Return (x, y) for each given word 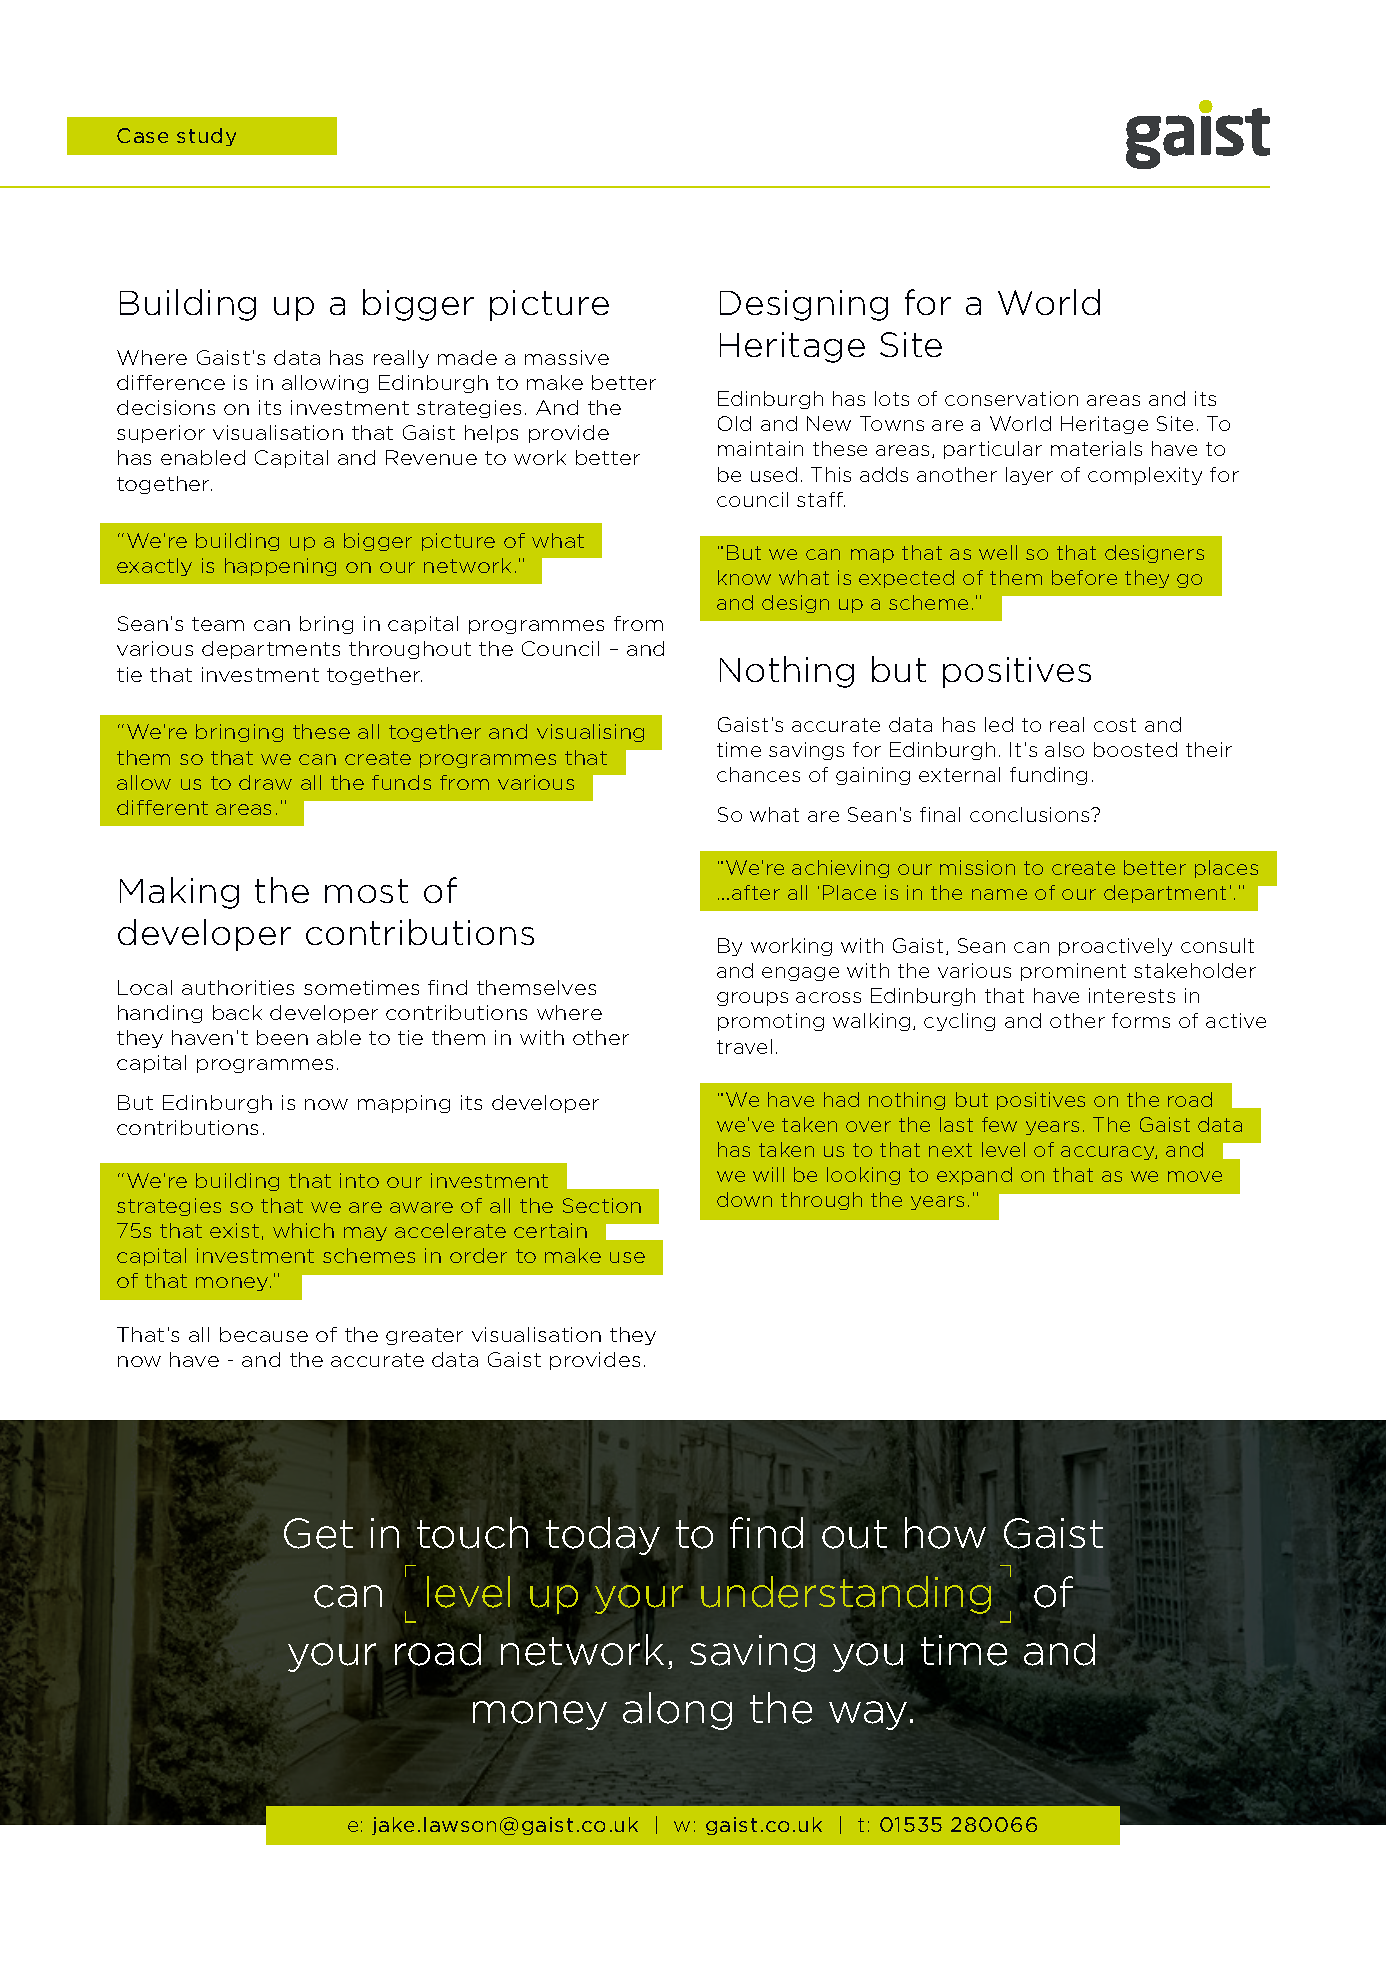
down (744, 1199)
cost (1115, 725)
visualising (590, 733)
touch (472, 1533)
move (1195, 1176)
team (218, 624)
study (206, 137)
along (677, 1711)
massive (567, 357)
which (303, 1230)
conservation (1011, 398)
